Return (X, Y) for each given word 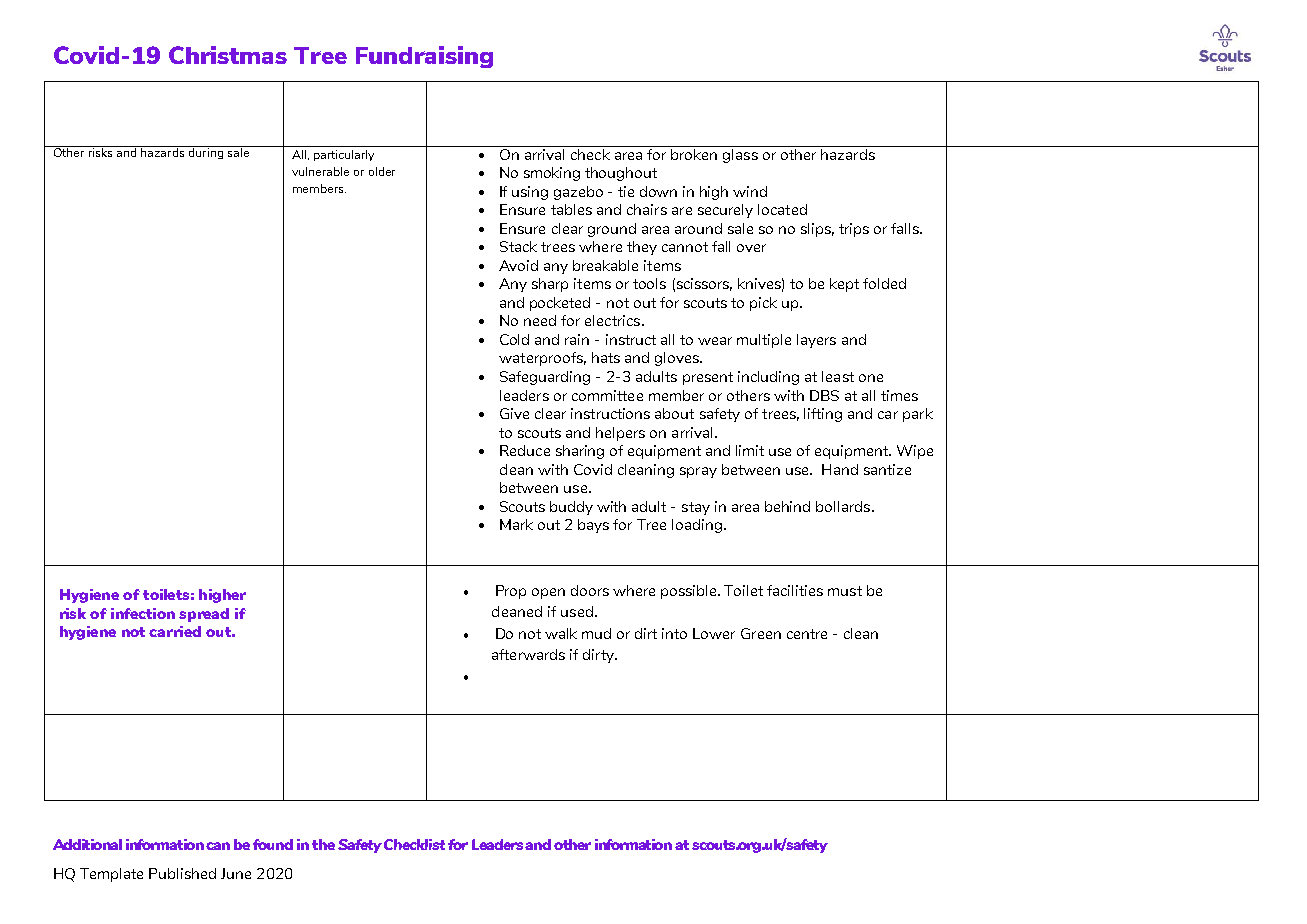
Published (182, 873)
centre (807, 634)
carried (175, 631)
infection (143, 613)
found (273, 844)
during (206, 152)
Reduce (525, 450)
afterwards (528, 654)
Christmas (228, 55)
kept (844, 285)
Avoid (518, 265)
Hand (840, 469)
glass (740, 154)
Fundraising (424, 57)
